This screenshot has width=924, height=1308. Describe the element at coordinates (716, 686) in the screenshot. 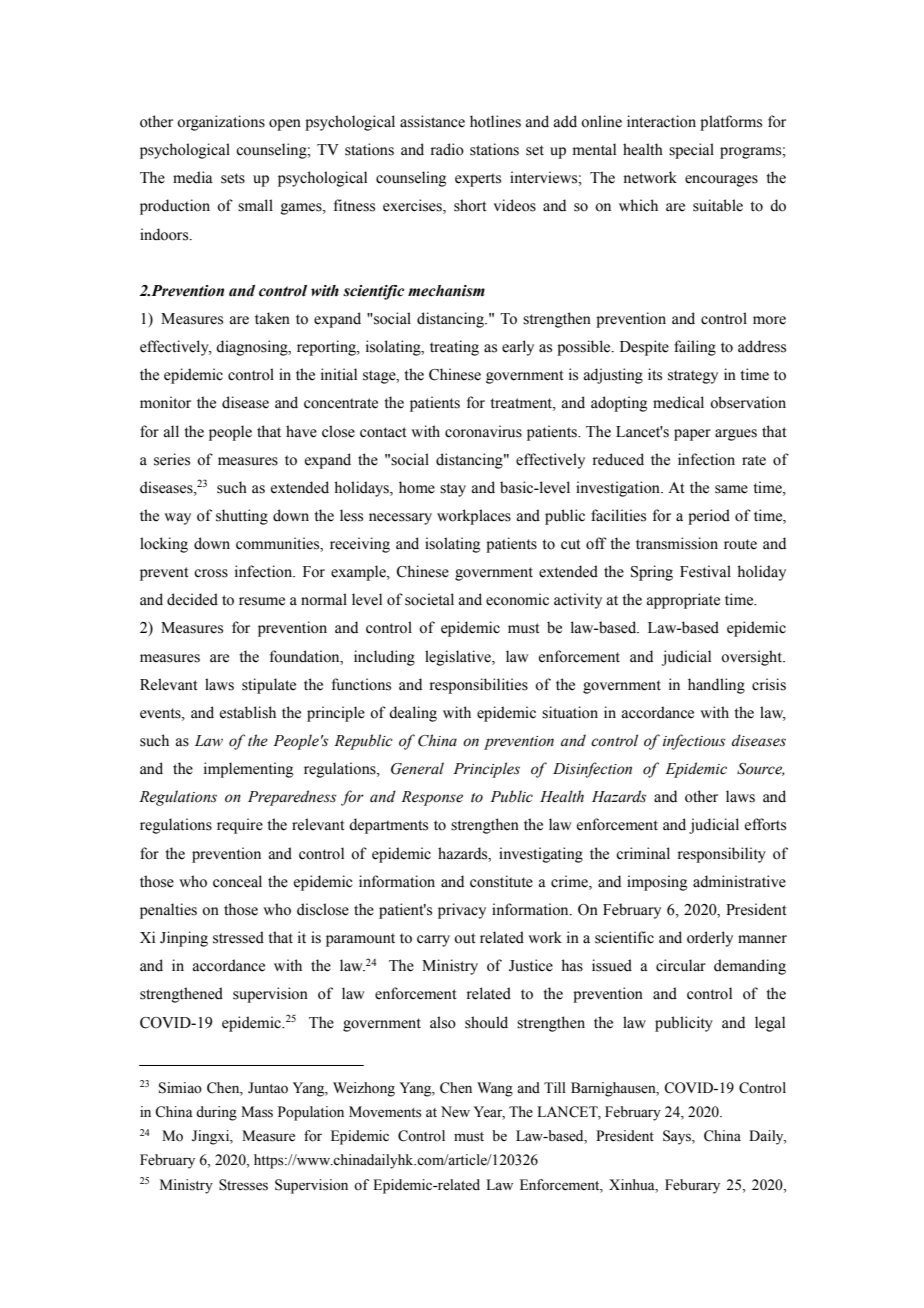

I see `handling` at that location.
